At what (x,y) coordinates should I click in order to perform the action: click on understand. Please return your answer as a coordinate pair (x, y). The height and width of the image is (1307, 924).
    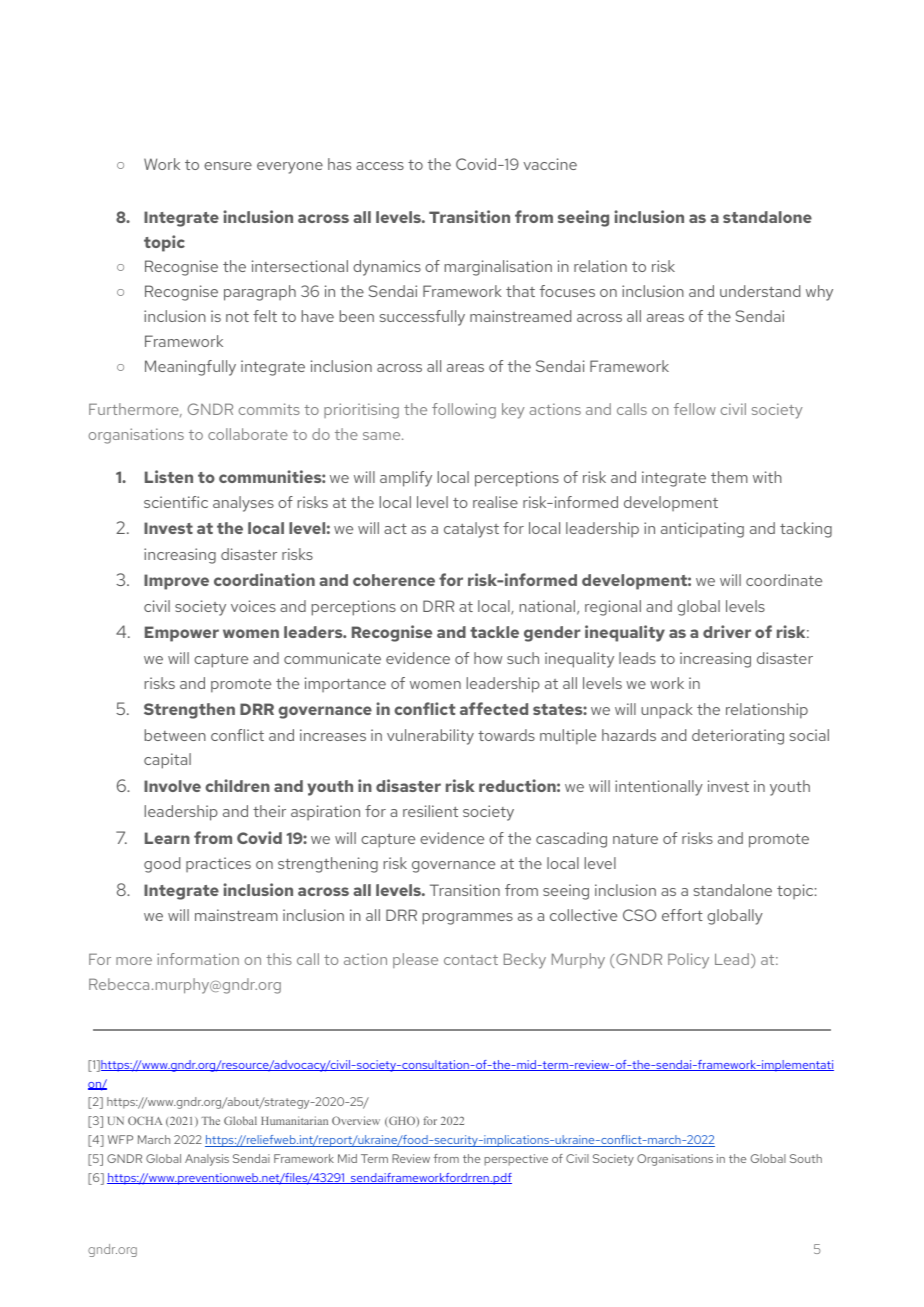
    Looking at the image, I should click on (760, 291).
